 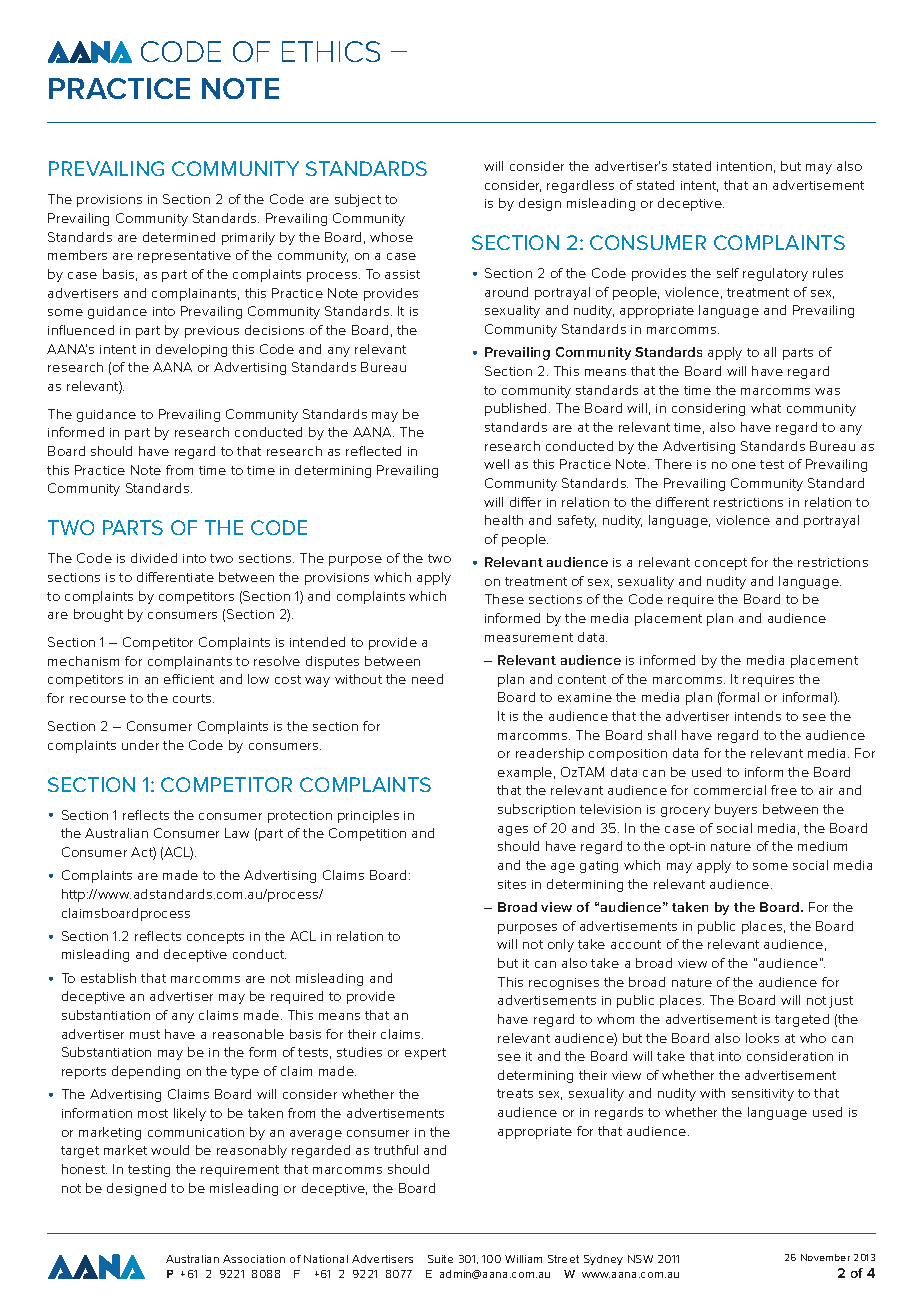 What do you see at coordinates (331, 51) in the image?
I see `ETHICS` at bounding box center [331, 51].
